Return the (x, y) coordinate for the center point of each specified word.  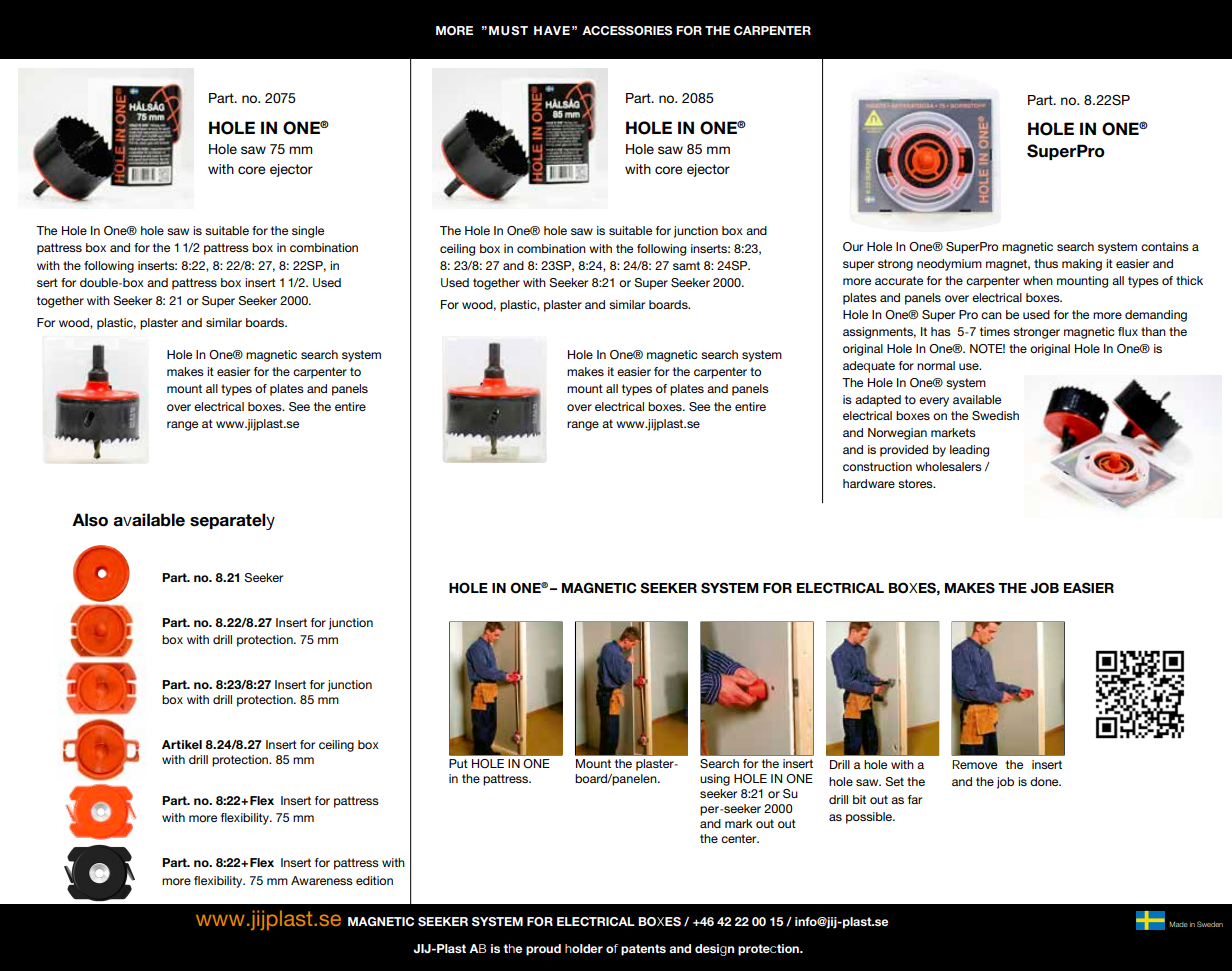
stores (916, 483)
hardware (869, 483)
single (308, 232)
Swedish (995, 416)
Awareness (322, 880)
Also (90, 520)
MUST (508, 31)
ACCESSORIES (627, 31)
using (715, 780)
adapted (878, 401)
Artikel (182, 744)
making (1082, 265)
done (1045, 781)
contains (1165, 246)
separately (232, 521)
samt (686, 265)
